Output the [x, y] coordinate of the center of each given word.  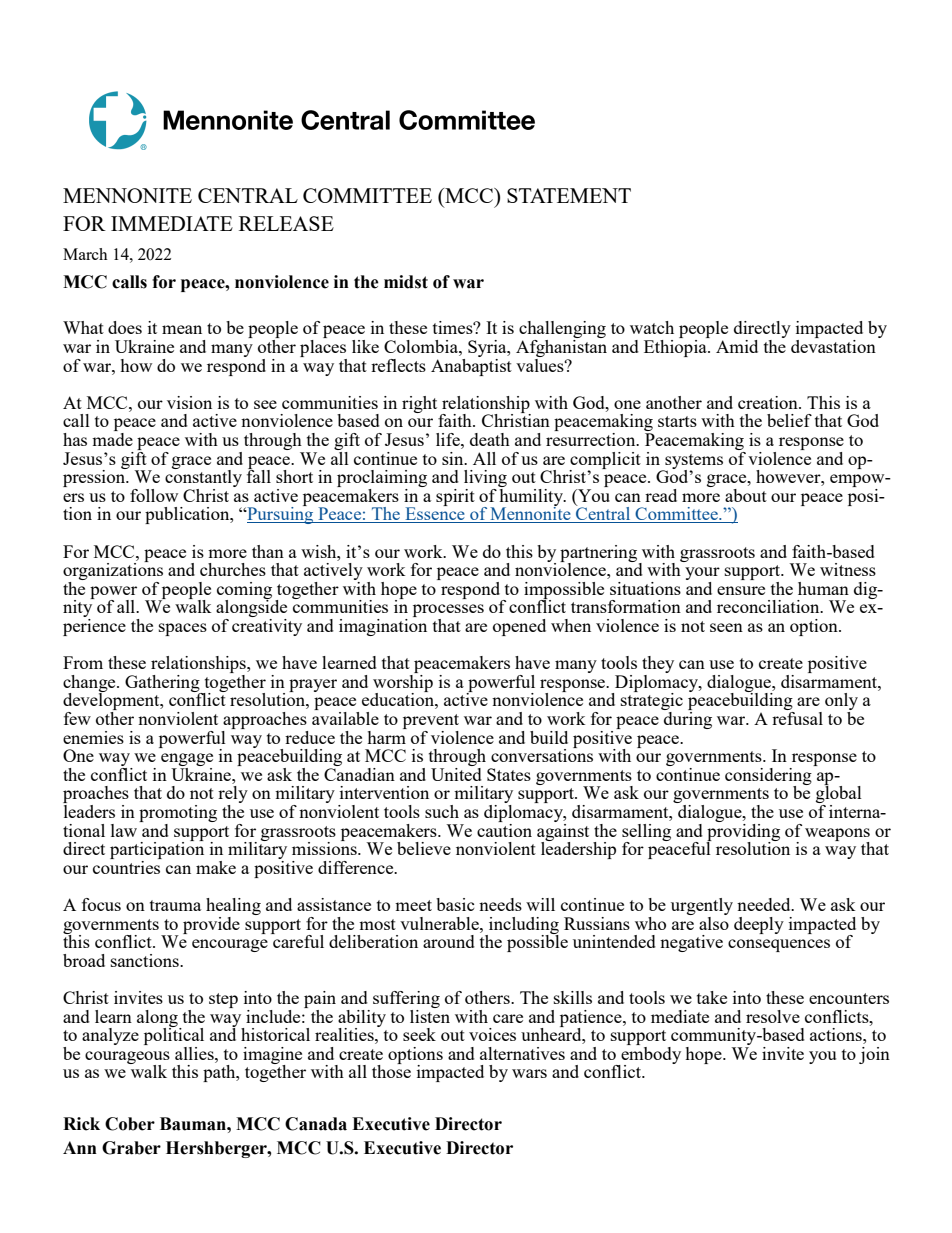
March [85, 254]
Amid [737, 346]
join [874, 1055]
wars [529, 1073]
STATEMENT [569, 195]
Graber [131, 1148]
